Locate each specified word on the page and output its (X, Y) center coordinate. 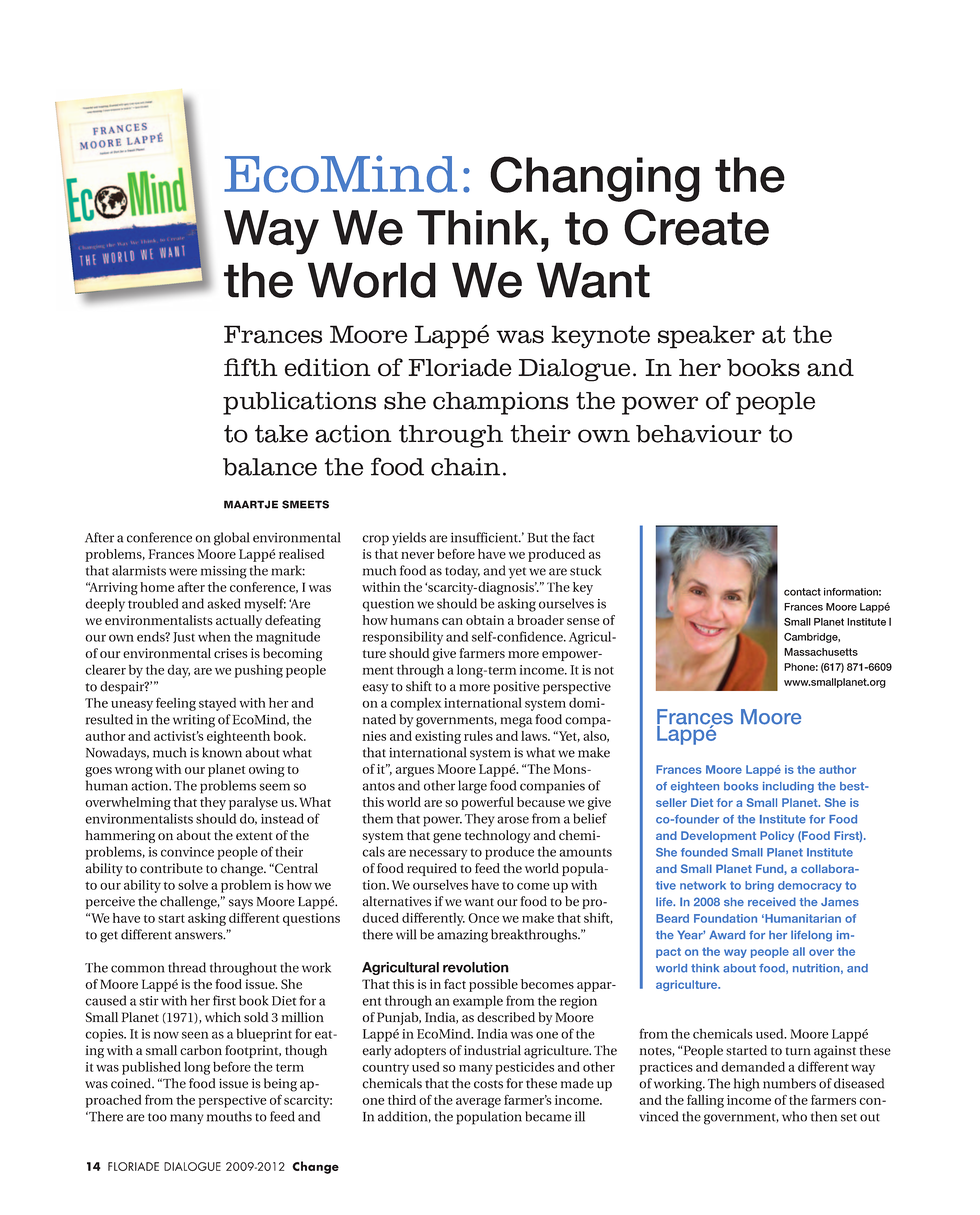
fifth (251, 367)
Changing (595, 179)
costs (488, 1084)
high (747, 1085)
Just (184, 637)
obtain (485, 620)
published (151, 1068)
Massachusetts (821, 652)
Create (696, 227)
